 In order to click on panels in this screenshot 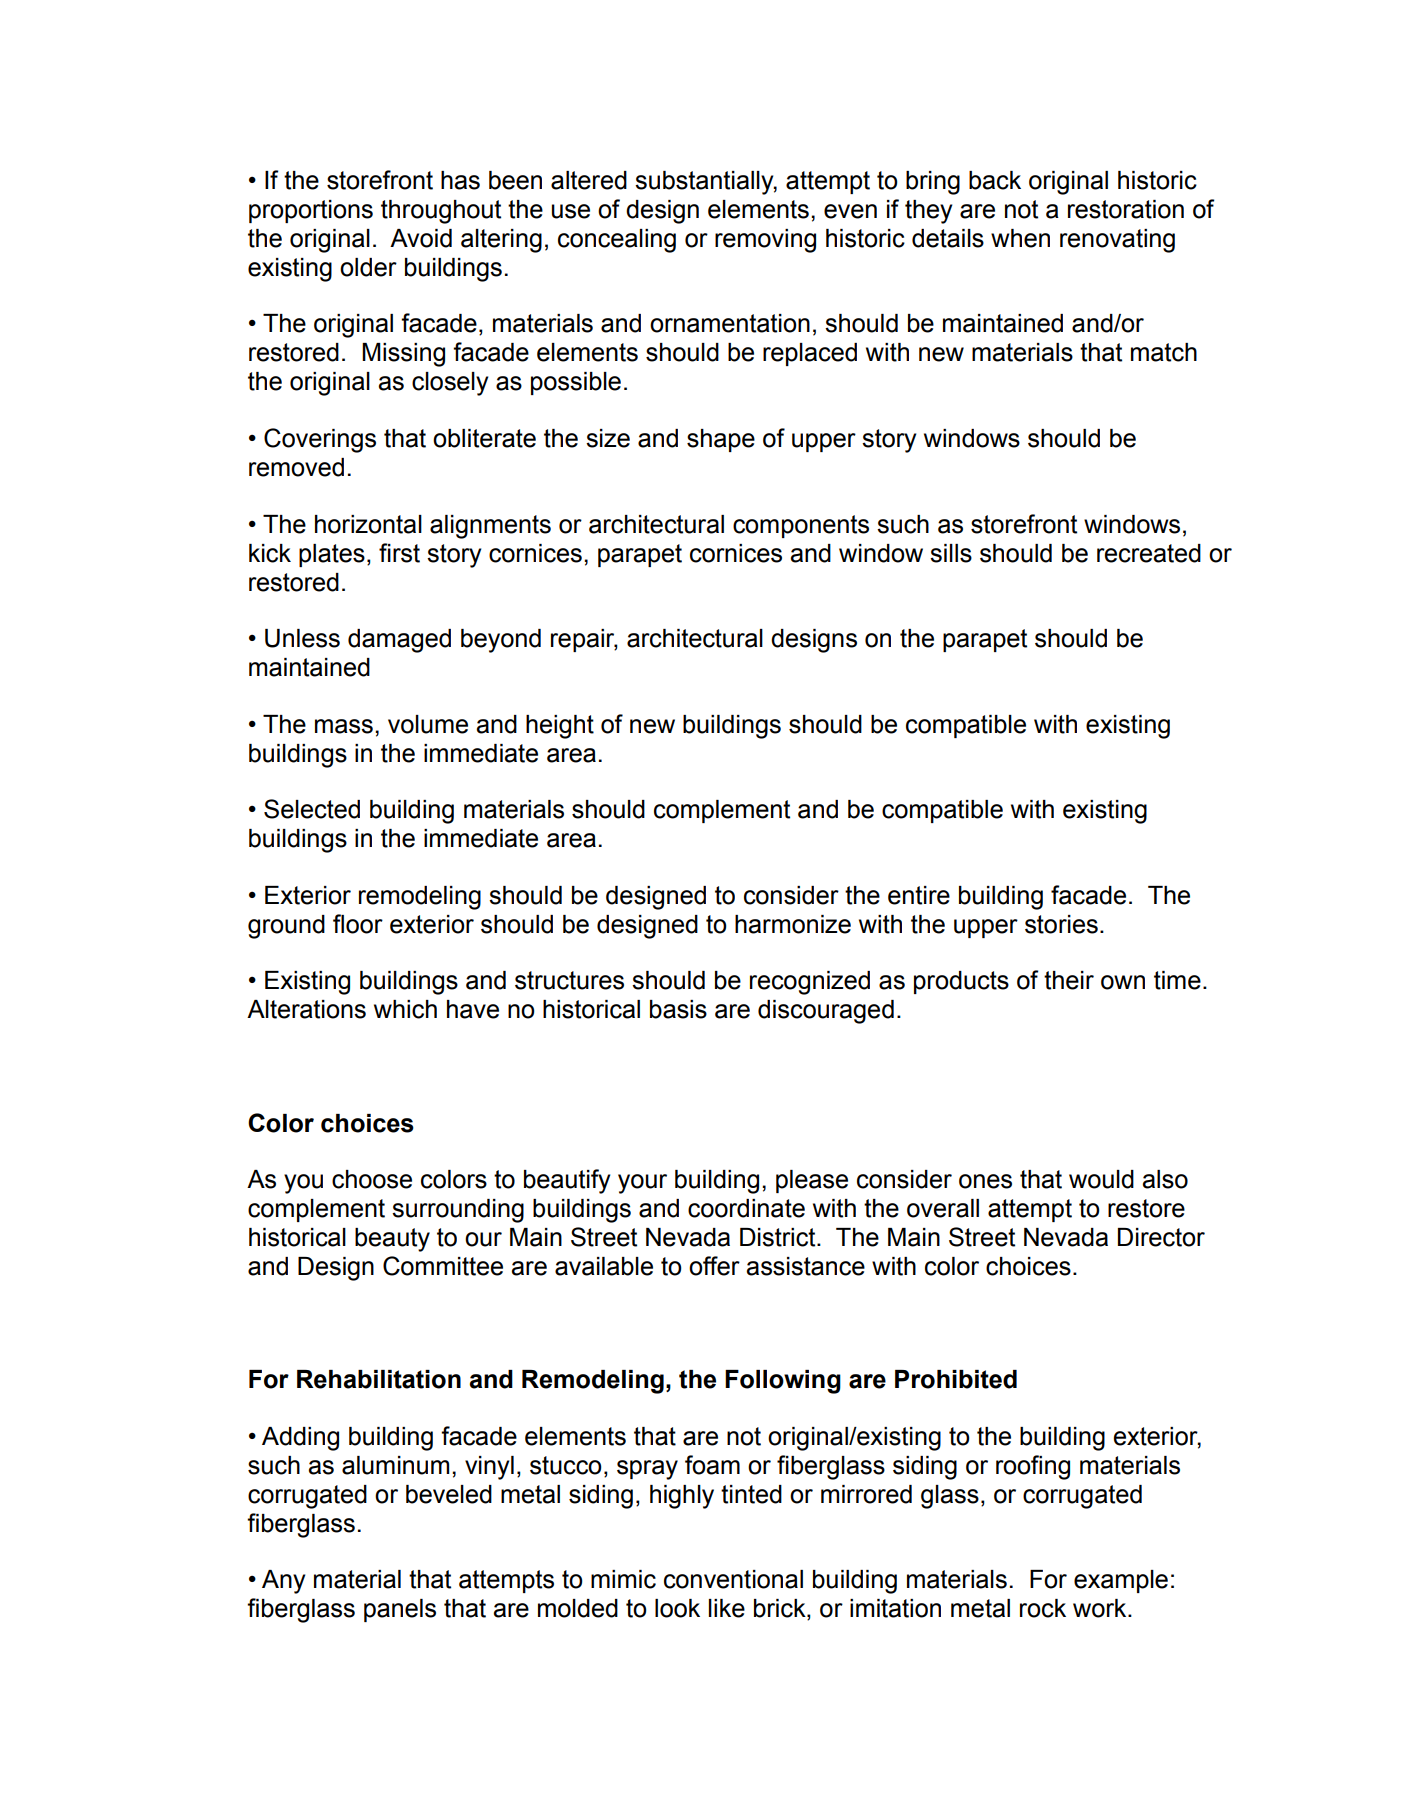, I will do `click(400, 1610)`.
